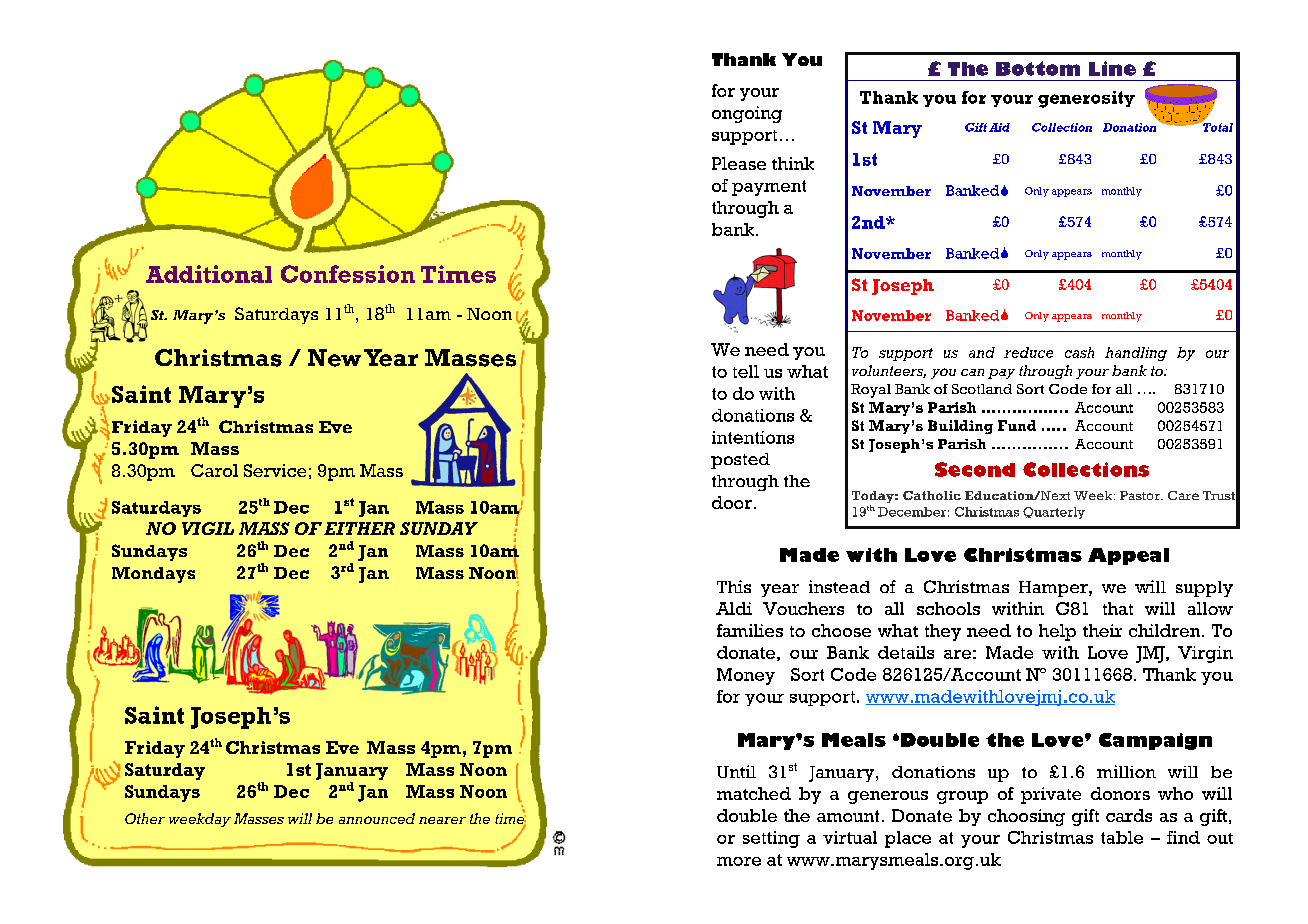 This screenshot has height=924, width=1308. What do you see at coordinates (739, 861) in the screenshot?
I see `more` at bounding box center [739, 861].
